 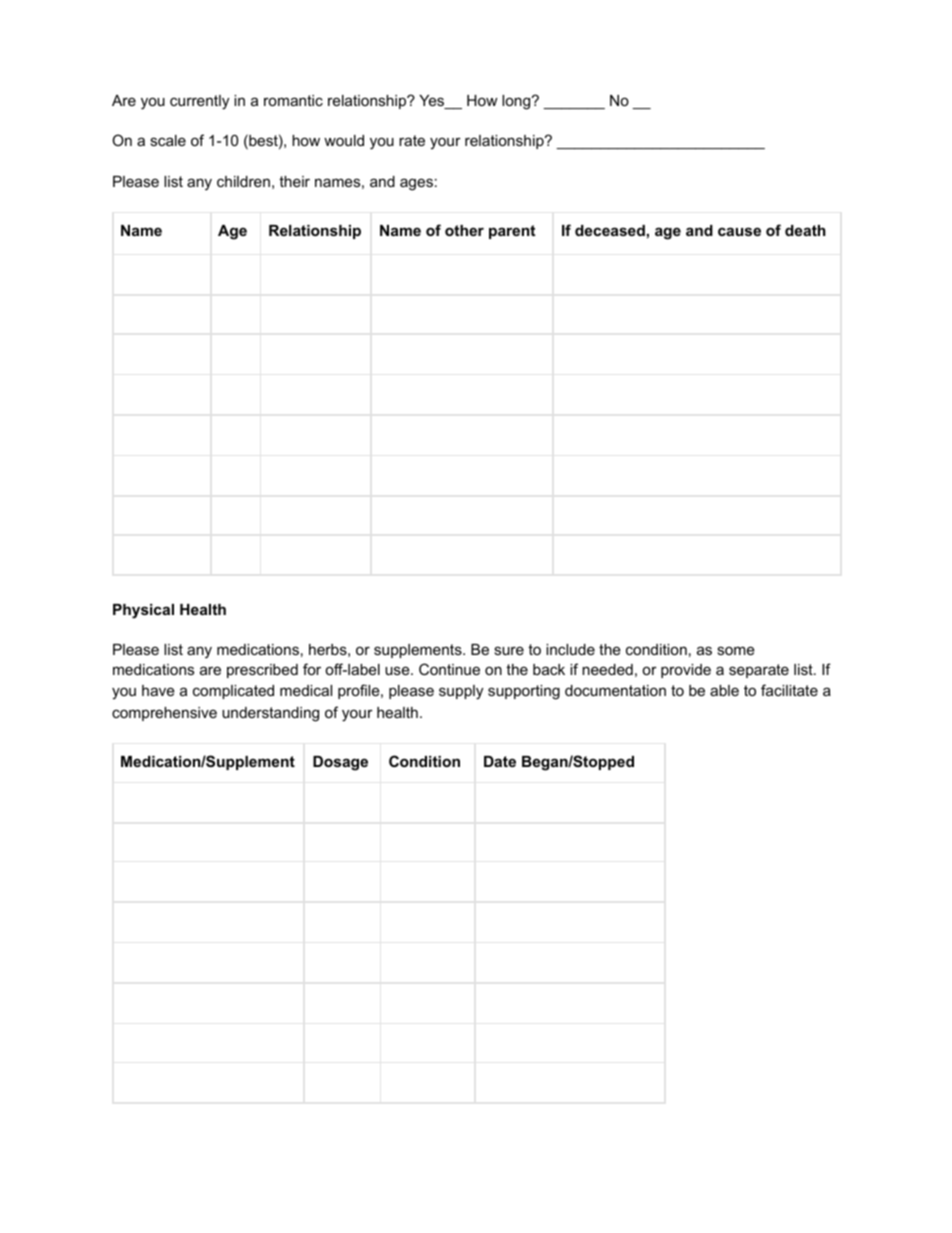 What do you see at coordinates (199, 102) in the screenshot?
I see `currently` at bounding box center [199, 102].
